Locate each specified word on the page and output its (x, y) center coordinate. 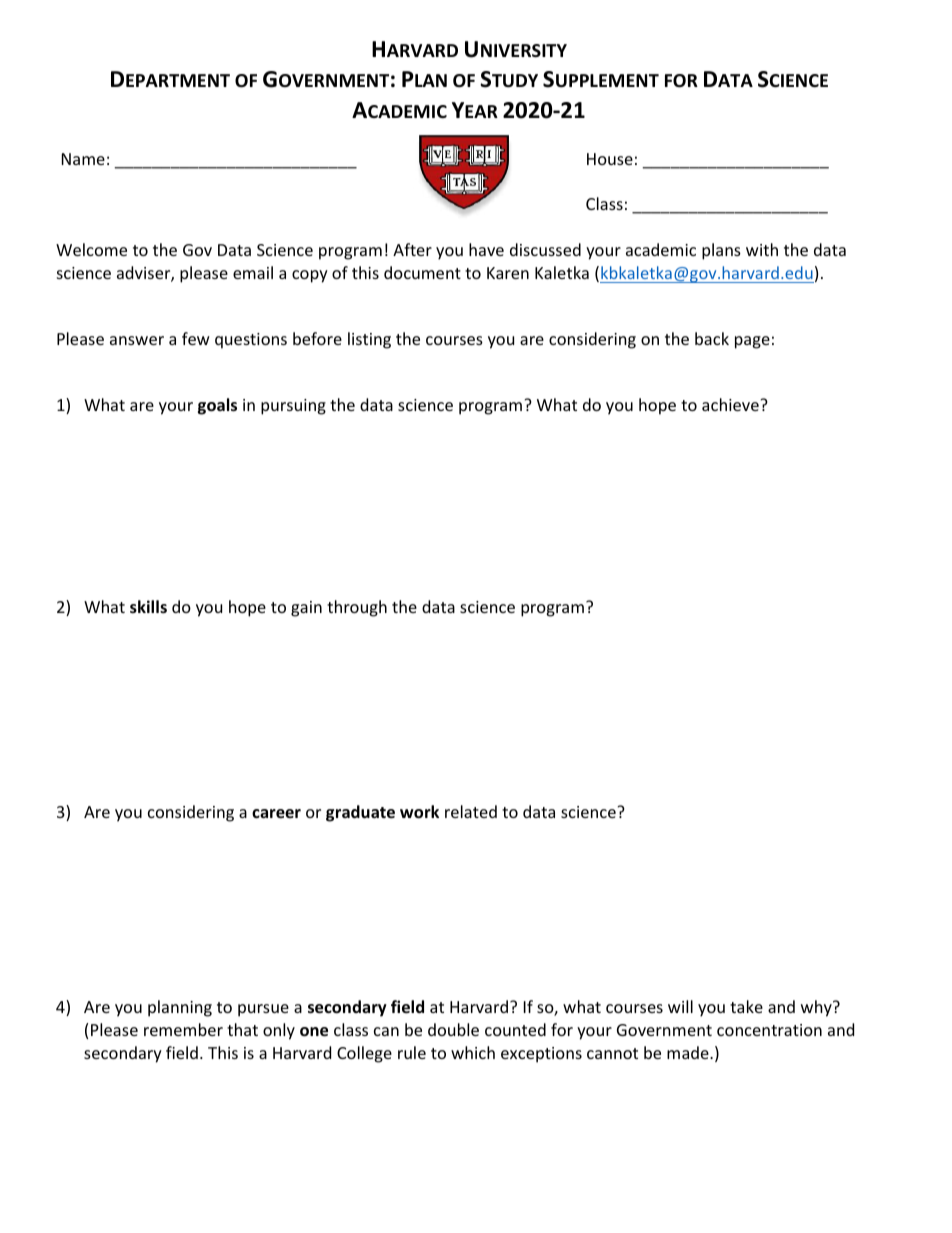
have (486, 249)
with (762, 249)
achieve (731, 404)
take (746, 1006)
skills (148, 607)
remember (183, 1029)
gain (306, 609)
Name (83, 159)
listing (369, 340)
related (471, 811)
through (357, 608)
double (453, 1029)
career (276, 814)
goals (217, 406)
